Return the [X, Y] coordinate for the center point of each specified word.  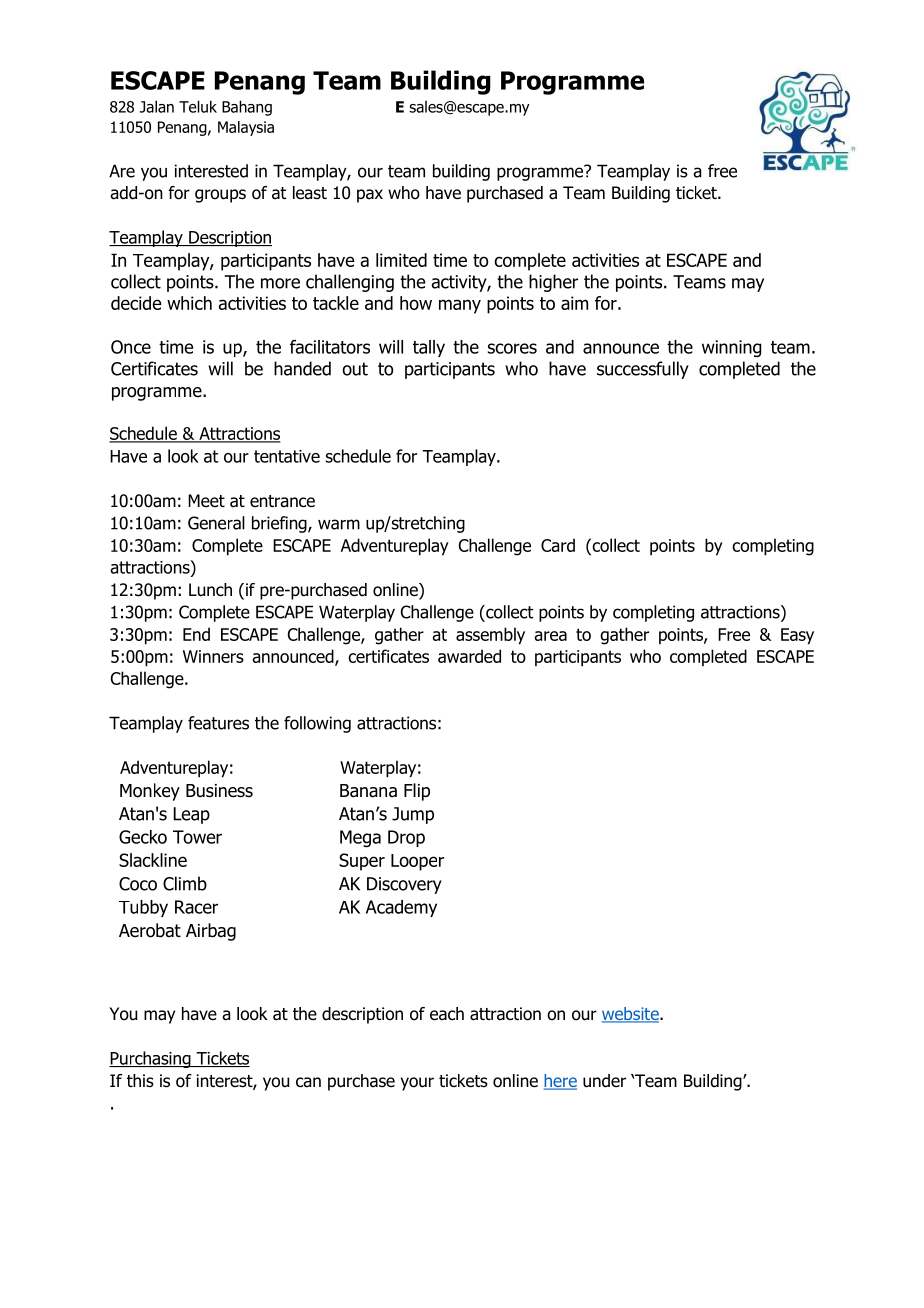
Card [558, 545]
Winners [213, 656]
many [460, 306]
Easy [797, 636]
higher [553, 283]
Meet [206, 500]
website [631, 1015]
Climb [185, 883]
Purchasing [151, 1059]
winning [731, 348]
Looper [417, 862]
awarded [469, 656]
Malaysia [246, 128]
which [189, 303]
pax [370, 196]
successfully [643, 370]
